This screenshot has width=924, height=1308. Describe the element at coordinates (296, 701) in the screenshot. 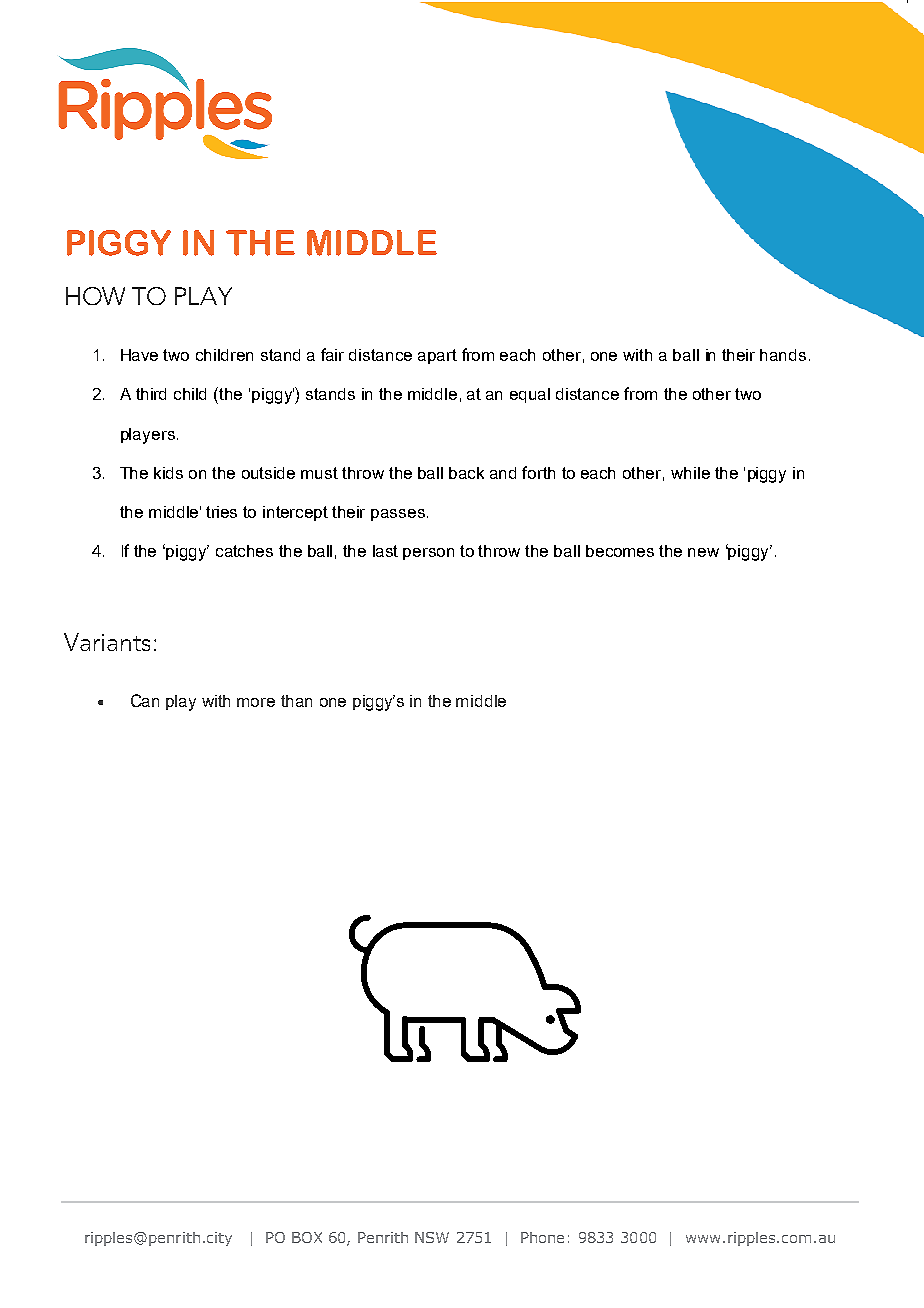

I see `than` at that location.
